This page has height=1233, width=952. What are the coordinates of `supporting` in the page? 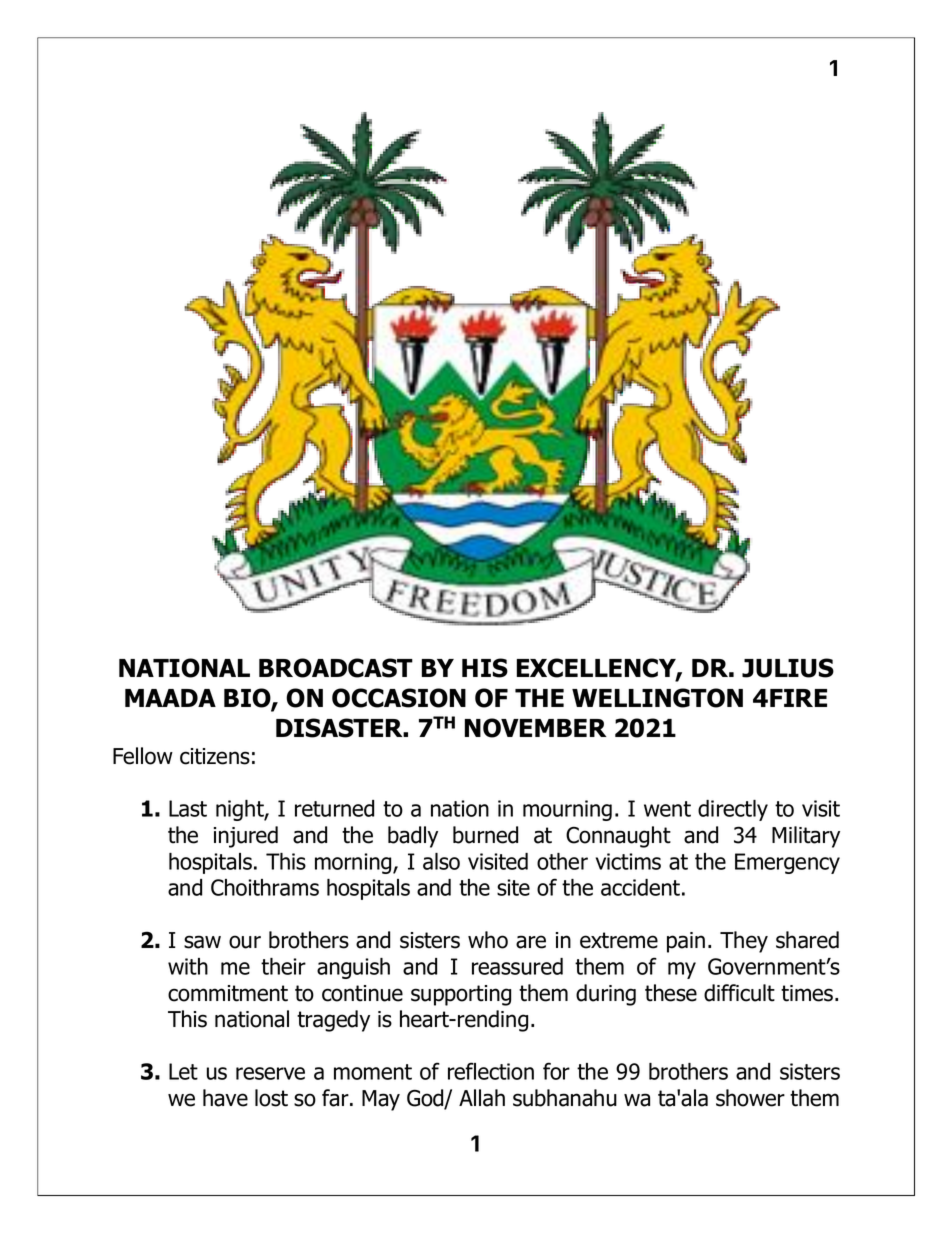 It's located at (461, 995).
